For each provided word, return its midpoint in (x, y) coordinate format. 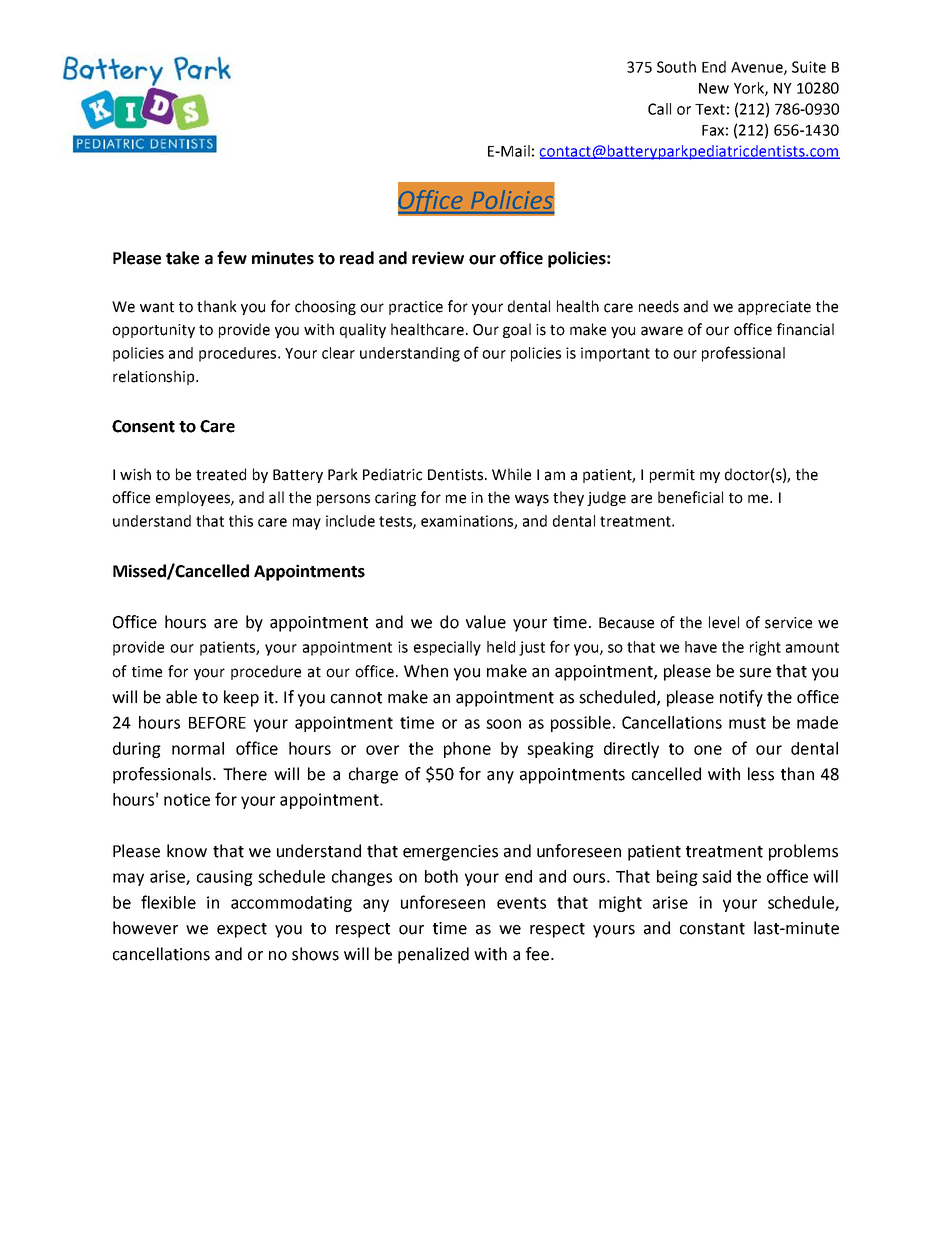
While (511, 474)
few (232, 258)
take (182, 258)
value (486, 622)
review (438, 258)
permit (672, 476)
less (761, 774)
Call (659, 109)
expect (242, 930)
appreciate (774, 308)
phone (467, 750)
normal (198, 748)
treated (221, 474)
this (241, 521)
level (724, 622)
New (714, 88)
